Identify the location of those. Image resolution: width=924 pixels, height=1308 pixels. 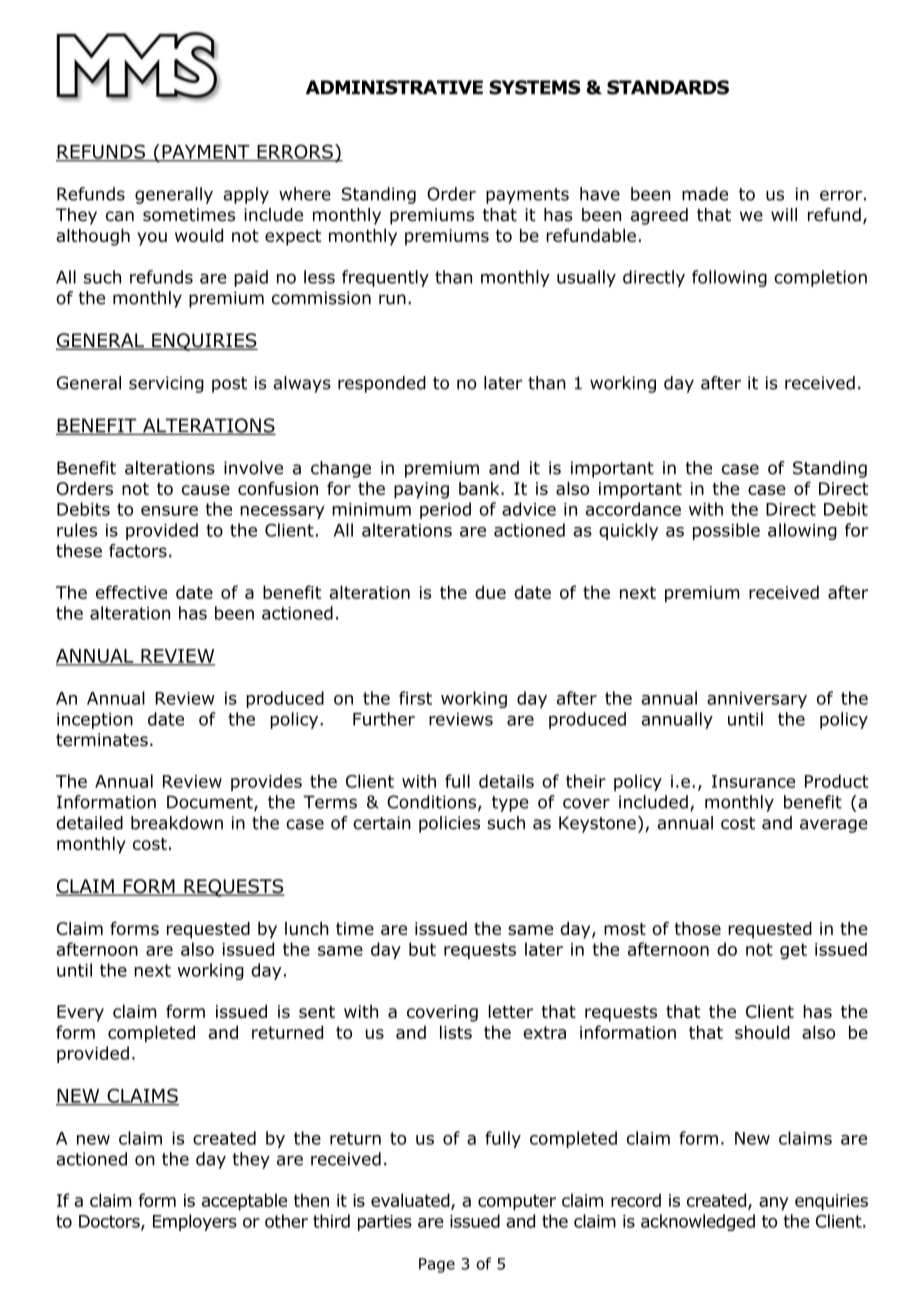
(697, 928).
